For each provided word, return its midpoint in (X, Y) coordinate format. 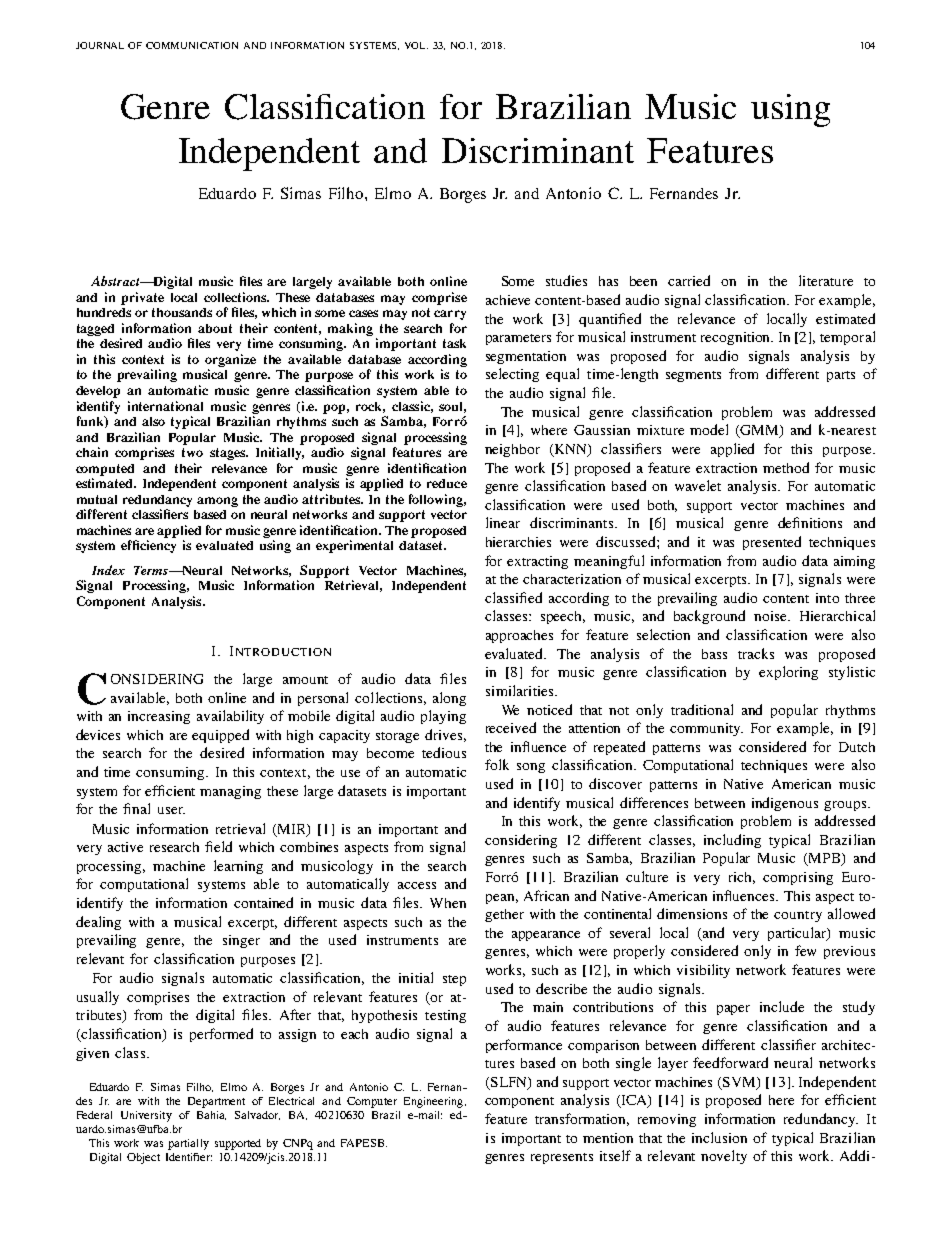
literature (826, 280)
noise (772, 616)
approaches (519, 636)
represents (562, 1158)
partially (188, 1144)
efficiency (148, 546)
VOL (416, 45)
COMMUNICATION (192, 45)
